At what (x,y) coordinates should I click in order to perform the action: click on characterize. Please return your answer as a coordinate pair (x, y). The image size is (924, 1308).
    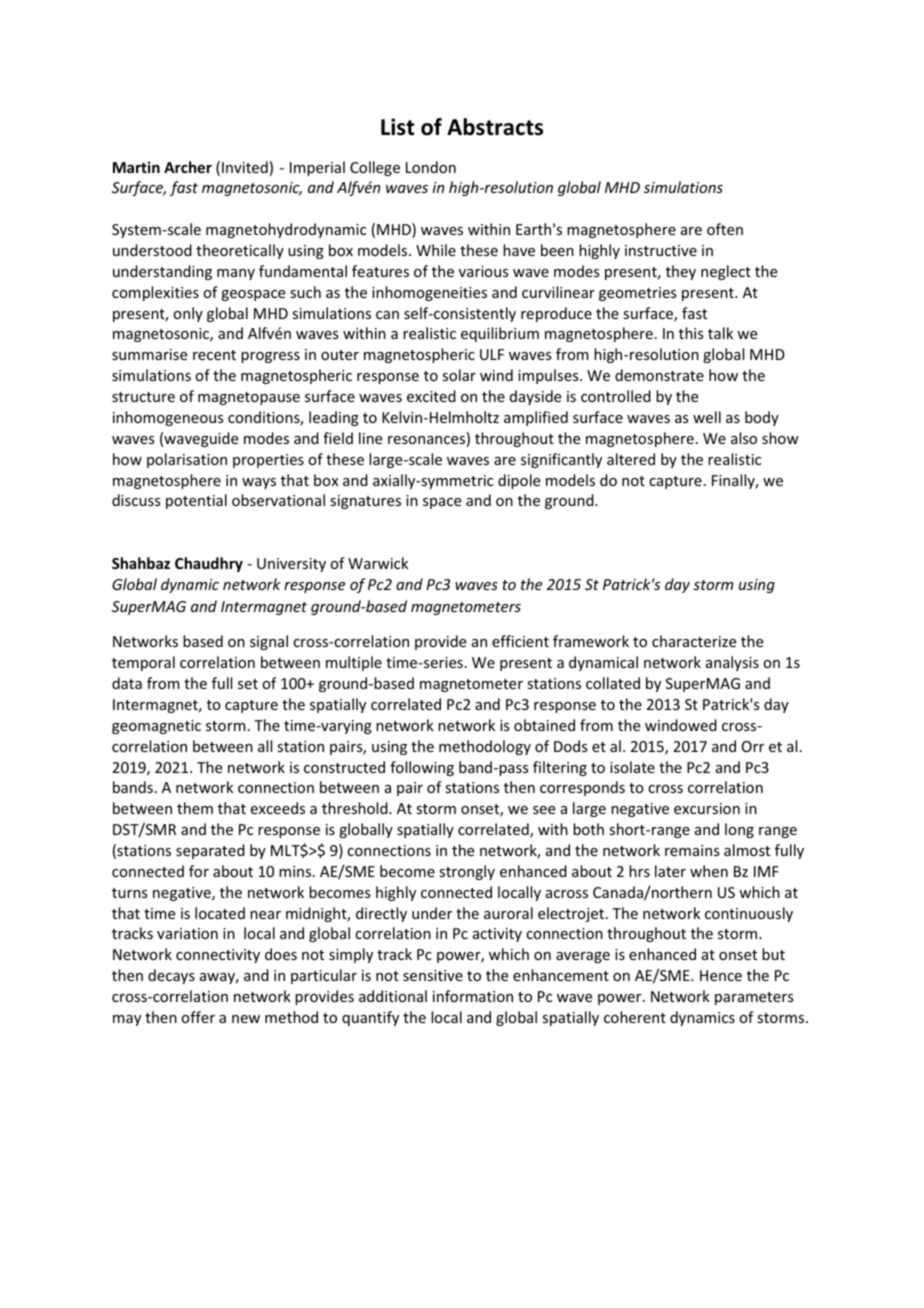
    Looking at the image, I should click on (694, 641).
